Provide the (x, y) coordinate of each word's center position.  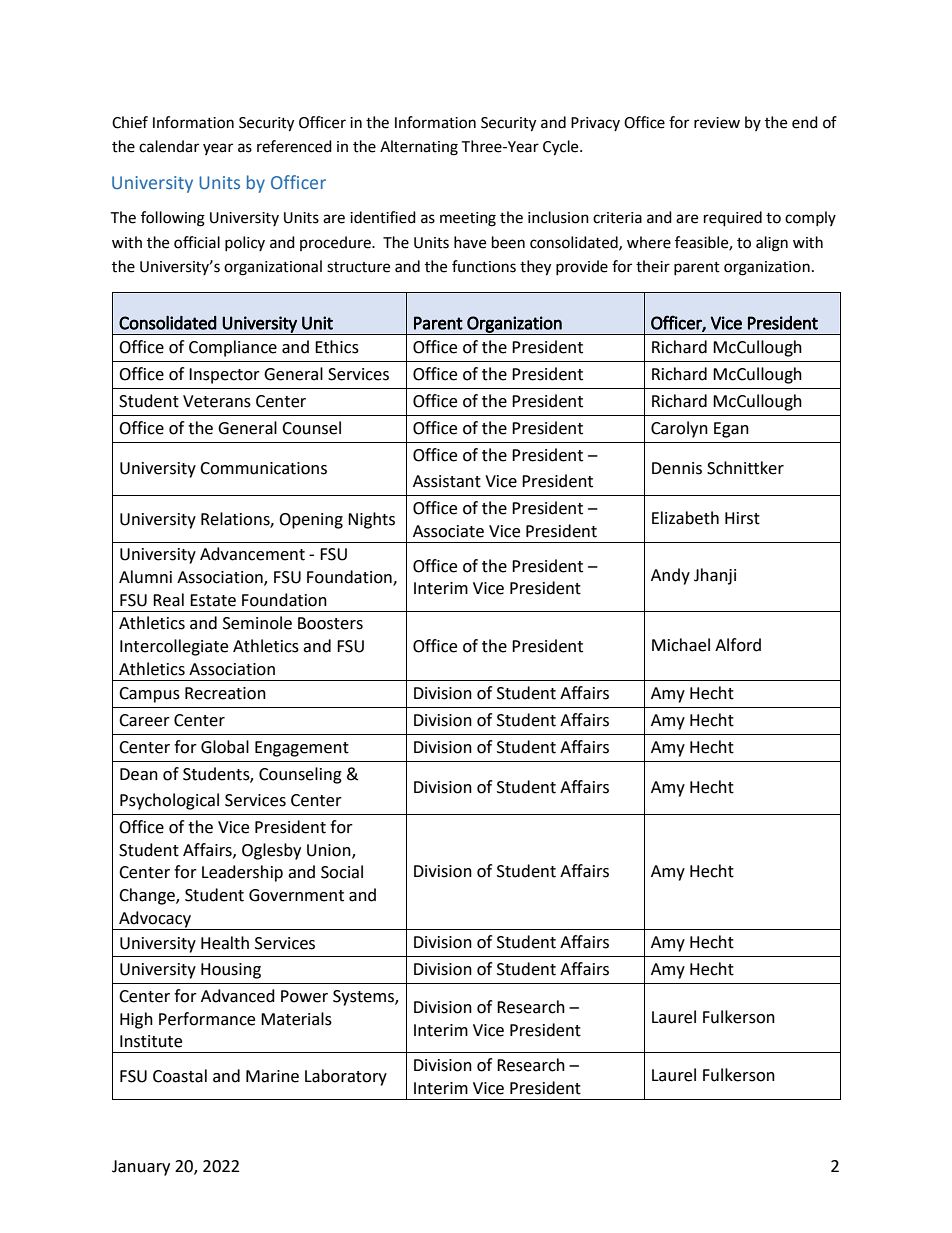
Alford (738, 645)
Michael (681, 645)
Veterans (217, 401)
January (141, 1168)
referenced (294, 146)
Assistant (447, 481)
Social (342, 872)
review (717, 123)
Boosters (330, 623)
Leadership (242, 873)
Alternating (419, 148)
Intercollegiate (174, 647)
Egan (731, 430)
